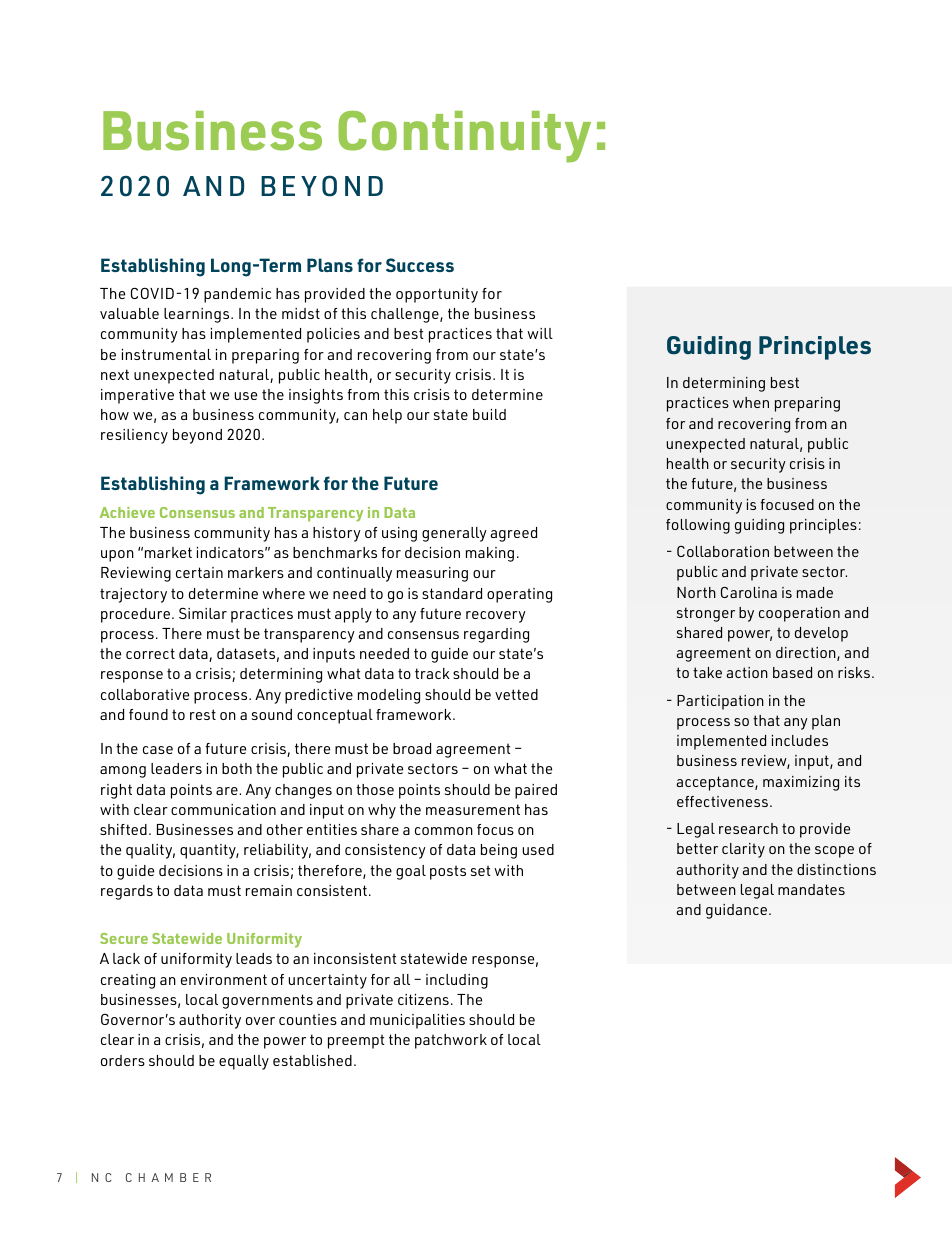 The width and height of the screenshot is (952, 1233). Describe the element at coordinates (540, 333) in the screenshot. I see `will` at that location.
